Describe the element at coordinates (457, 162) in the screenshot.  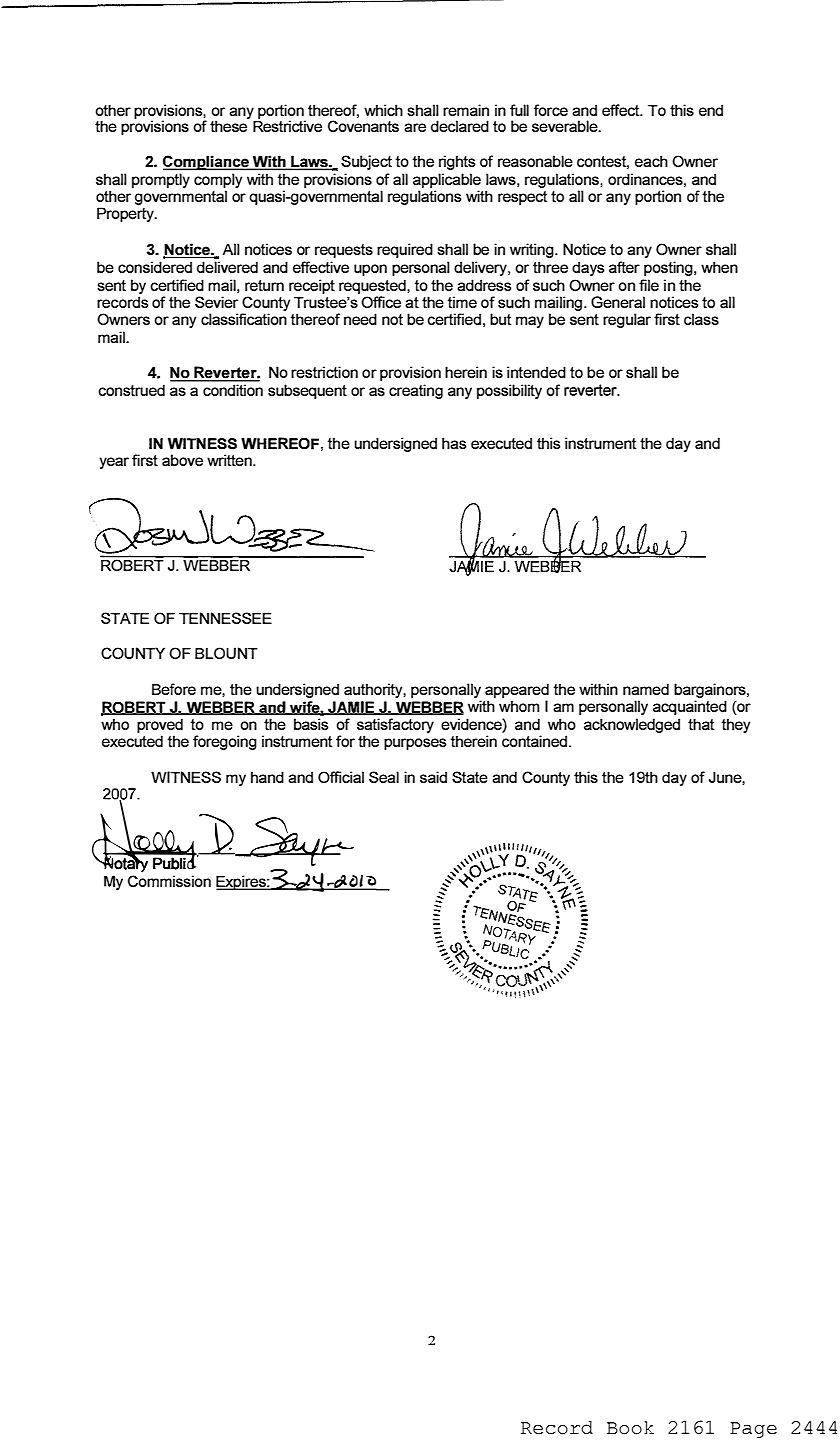
I see `rights` at that location.
